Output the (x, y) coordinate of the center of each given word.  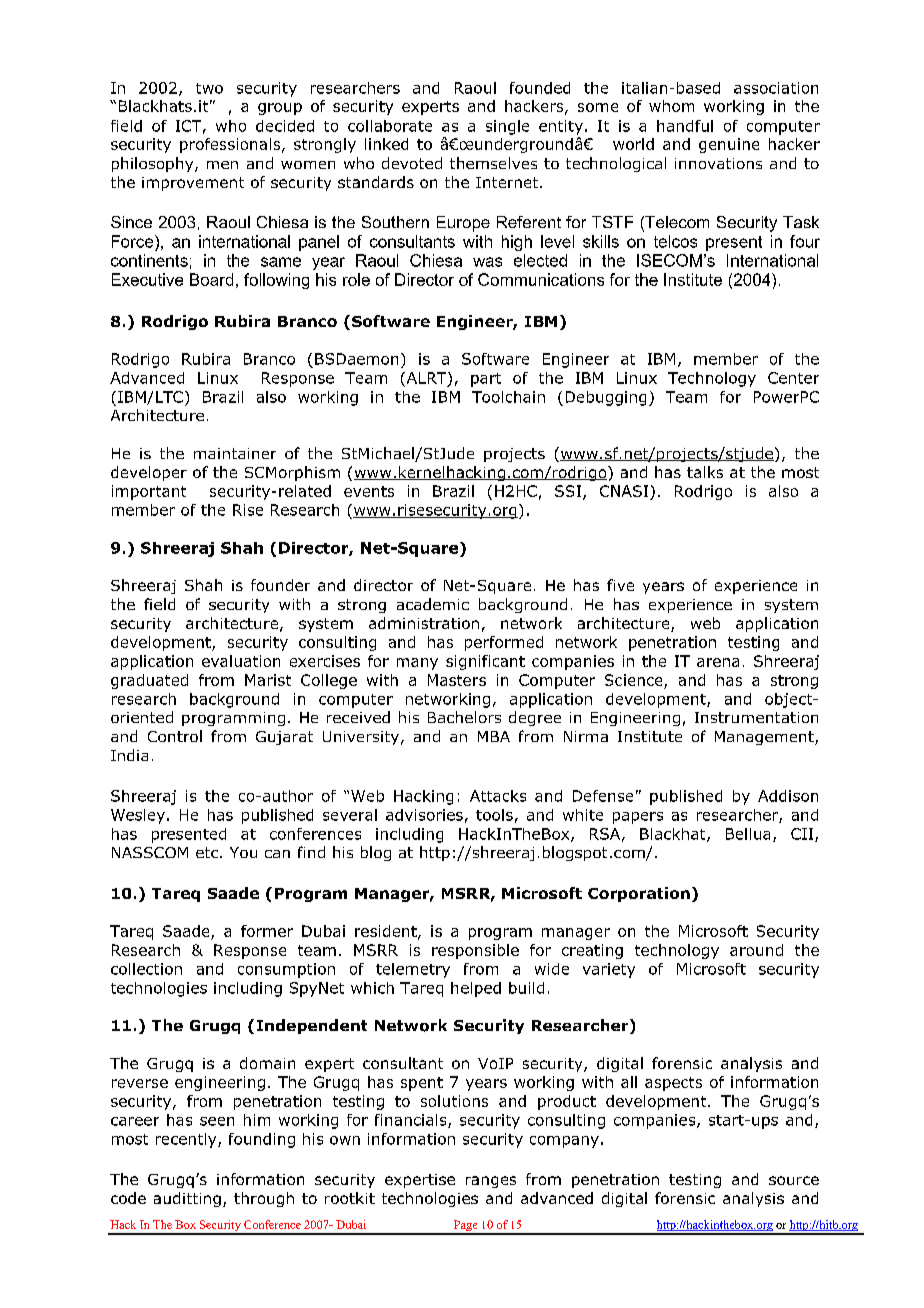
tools (494, 815)
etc (208, 852)
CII (802, 834)
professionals (231, 145)
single (507, 127)
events (369, 491)
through (264, 1199)
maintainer (235, 453)
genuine (729, 145)
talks (705, 472)
